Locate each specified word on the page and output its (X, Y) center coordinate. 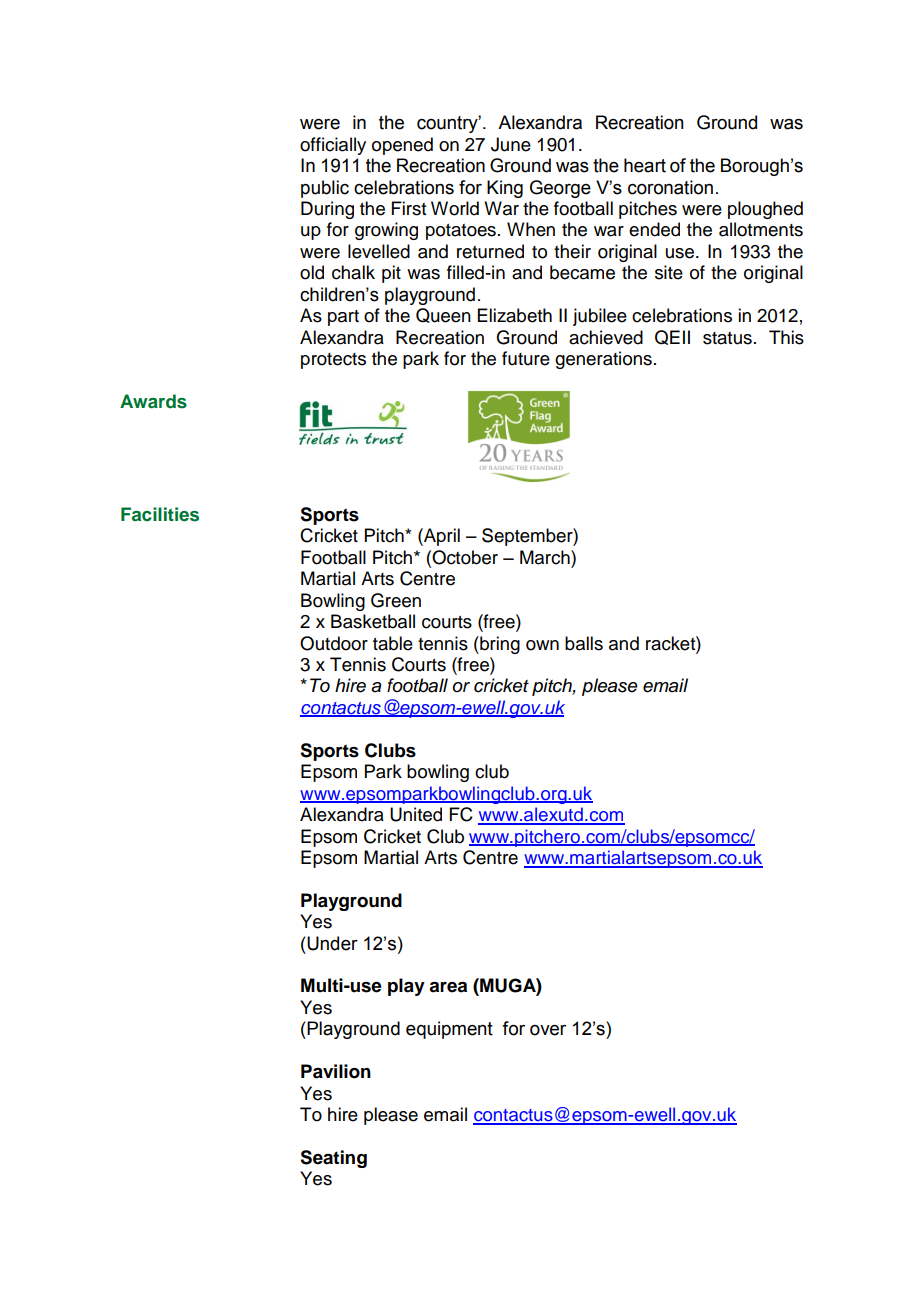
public (325, 189)
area (448, 987)
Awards (153, 401)
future (526, 358)
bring (499, 645)
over (548, 1030)
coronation (670, 187)
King (505, 189)
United (416, 814)
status (727, 338)
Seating (333, 1159)
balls (584, 643)
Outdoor (334, 643)
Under (332, 943)
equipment (449, 1030)
